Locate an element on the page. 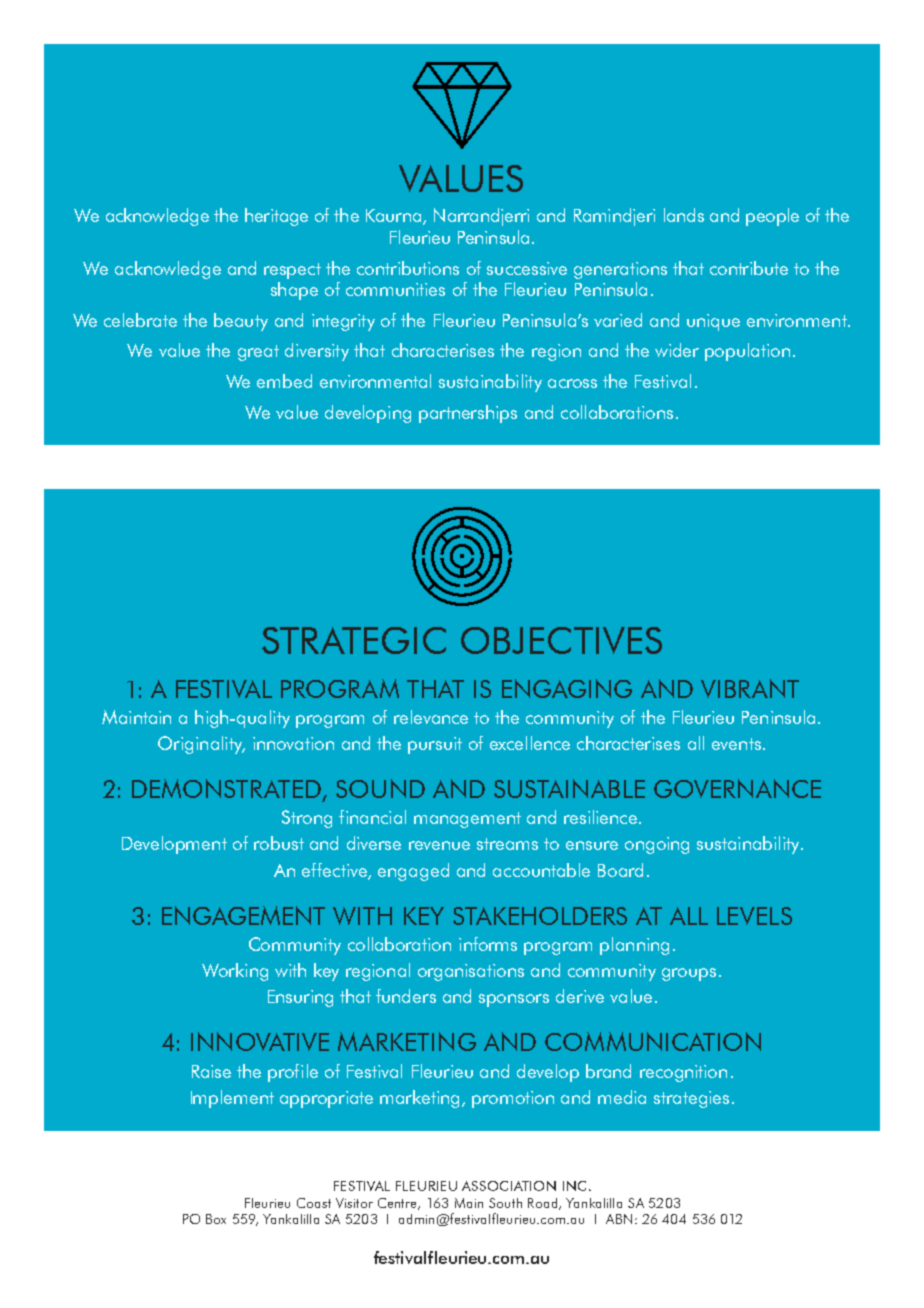 This page has height=1308, width=924. heritage is located at coordinates (276, 217).
